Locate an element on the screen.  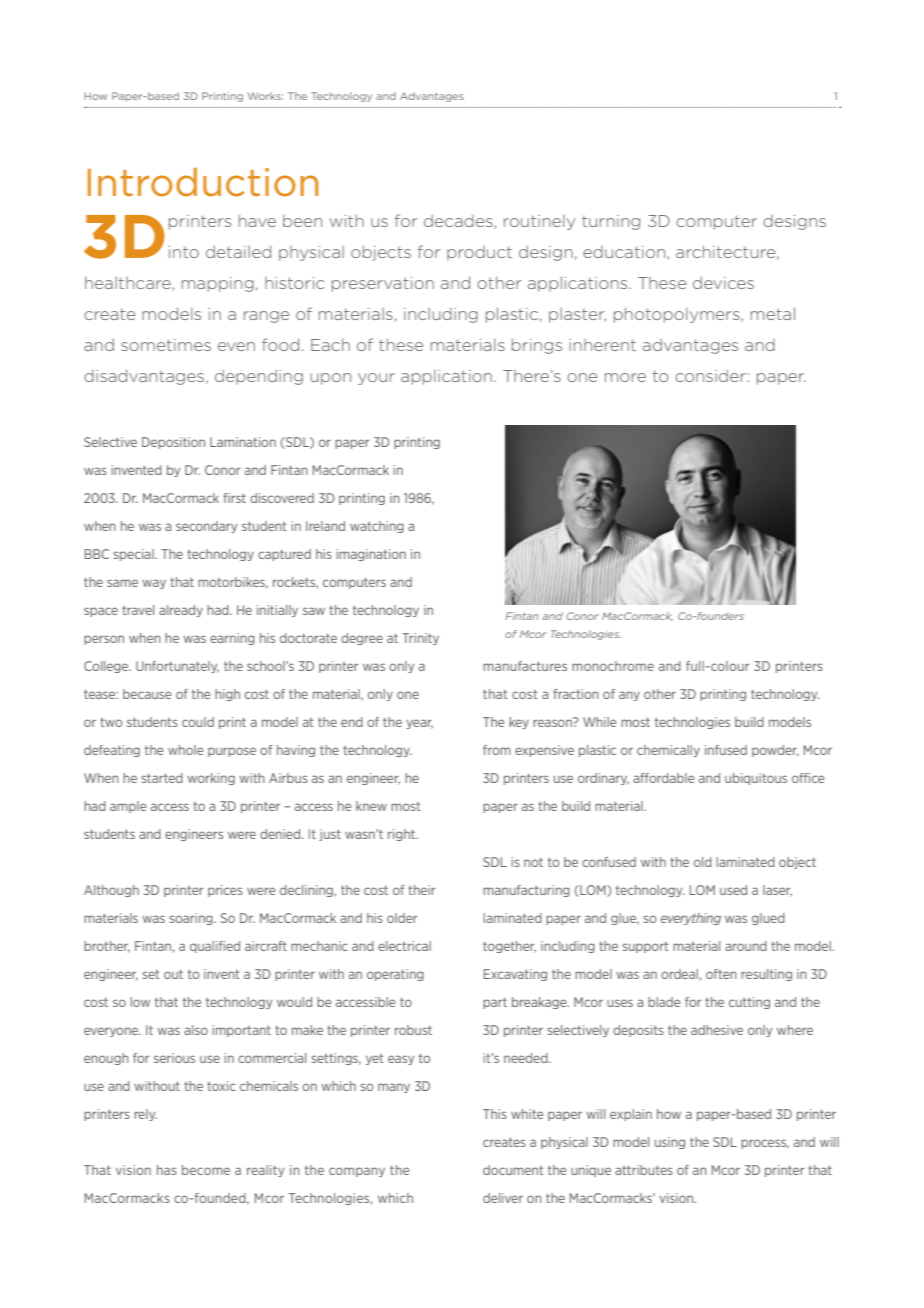
decades is located at coordinates (459, 221).
